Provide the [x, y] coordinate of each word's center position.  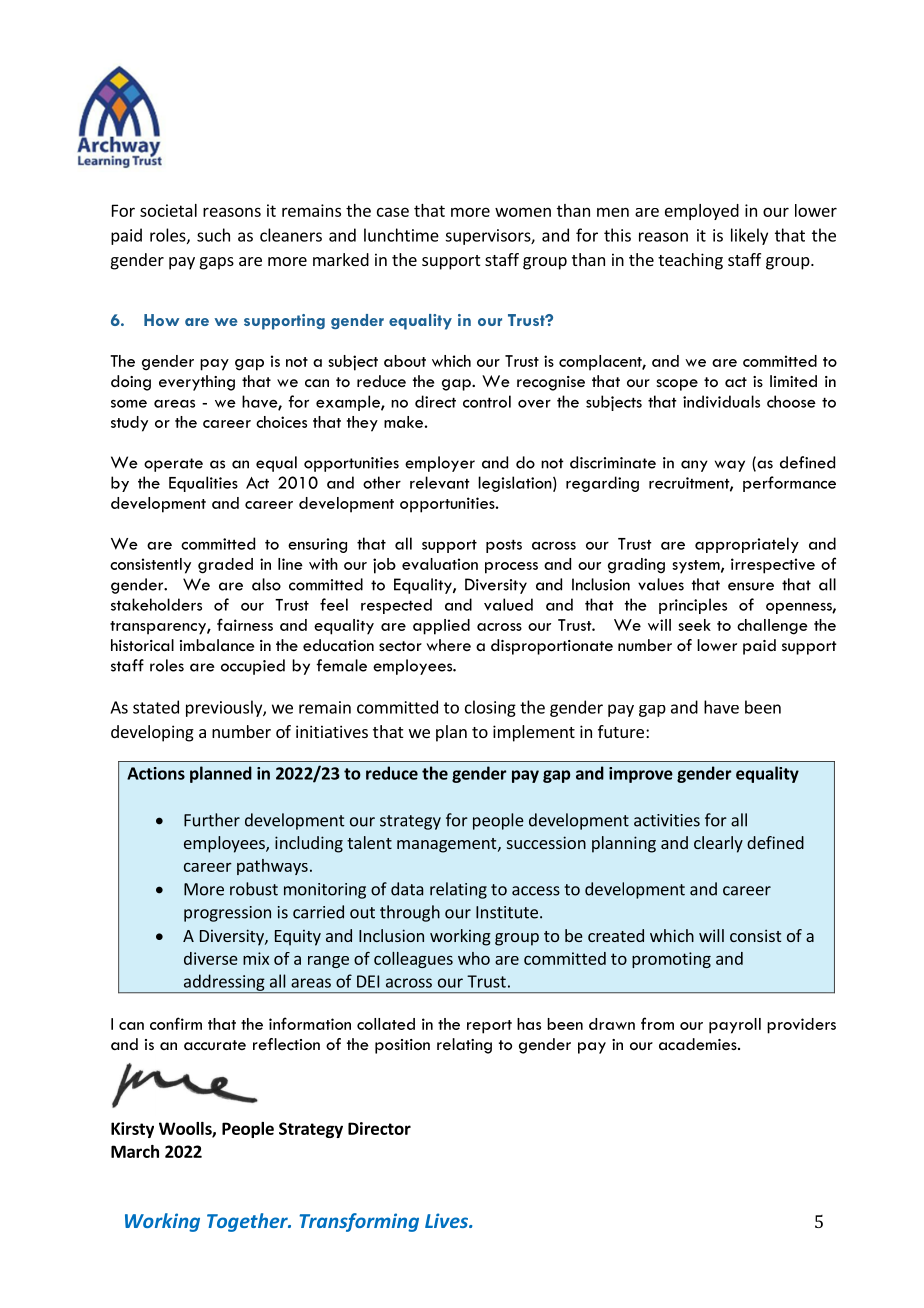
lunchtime [401, 235]
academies [699, 1044]
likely [749, 236]
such [213, 235]
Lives [448, 1220]
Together [248, 1222]
